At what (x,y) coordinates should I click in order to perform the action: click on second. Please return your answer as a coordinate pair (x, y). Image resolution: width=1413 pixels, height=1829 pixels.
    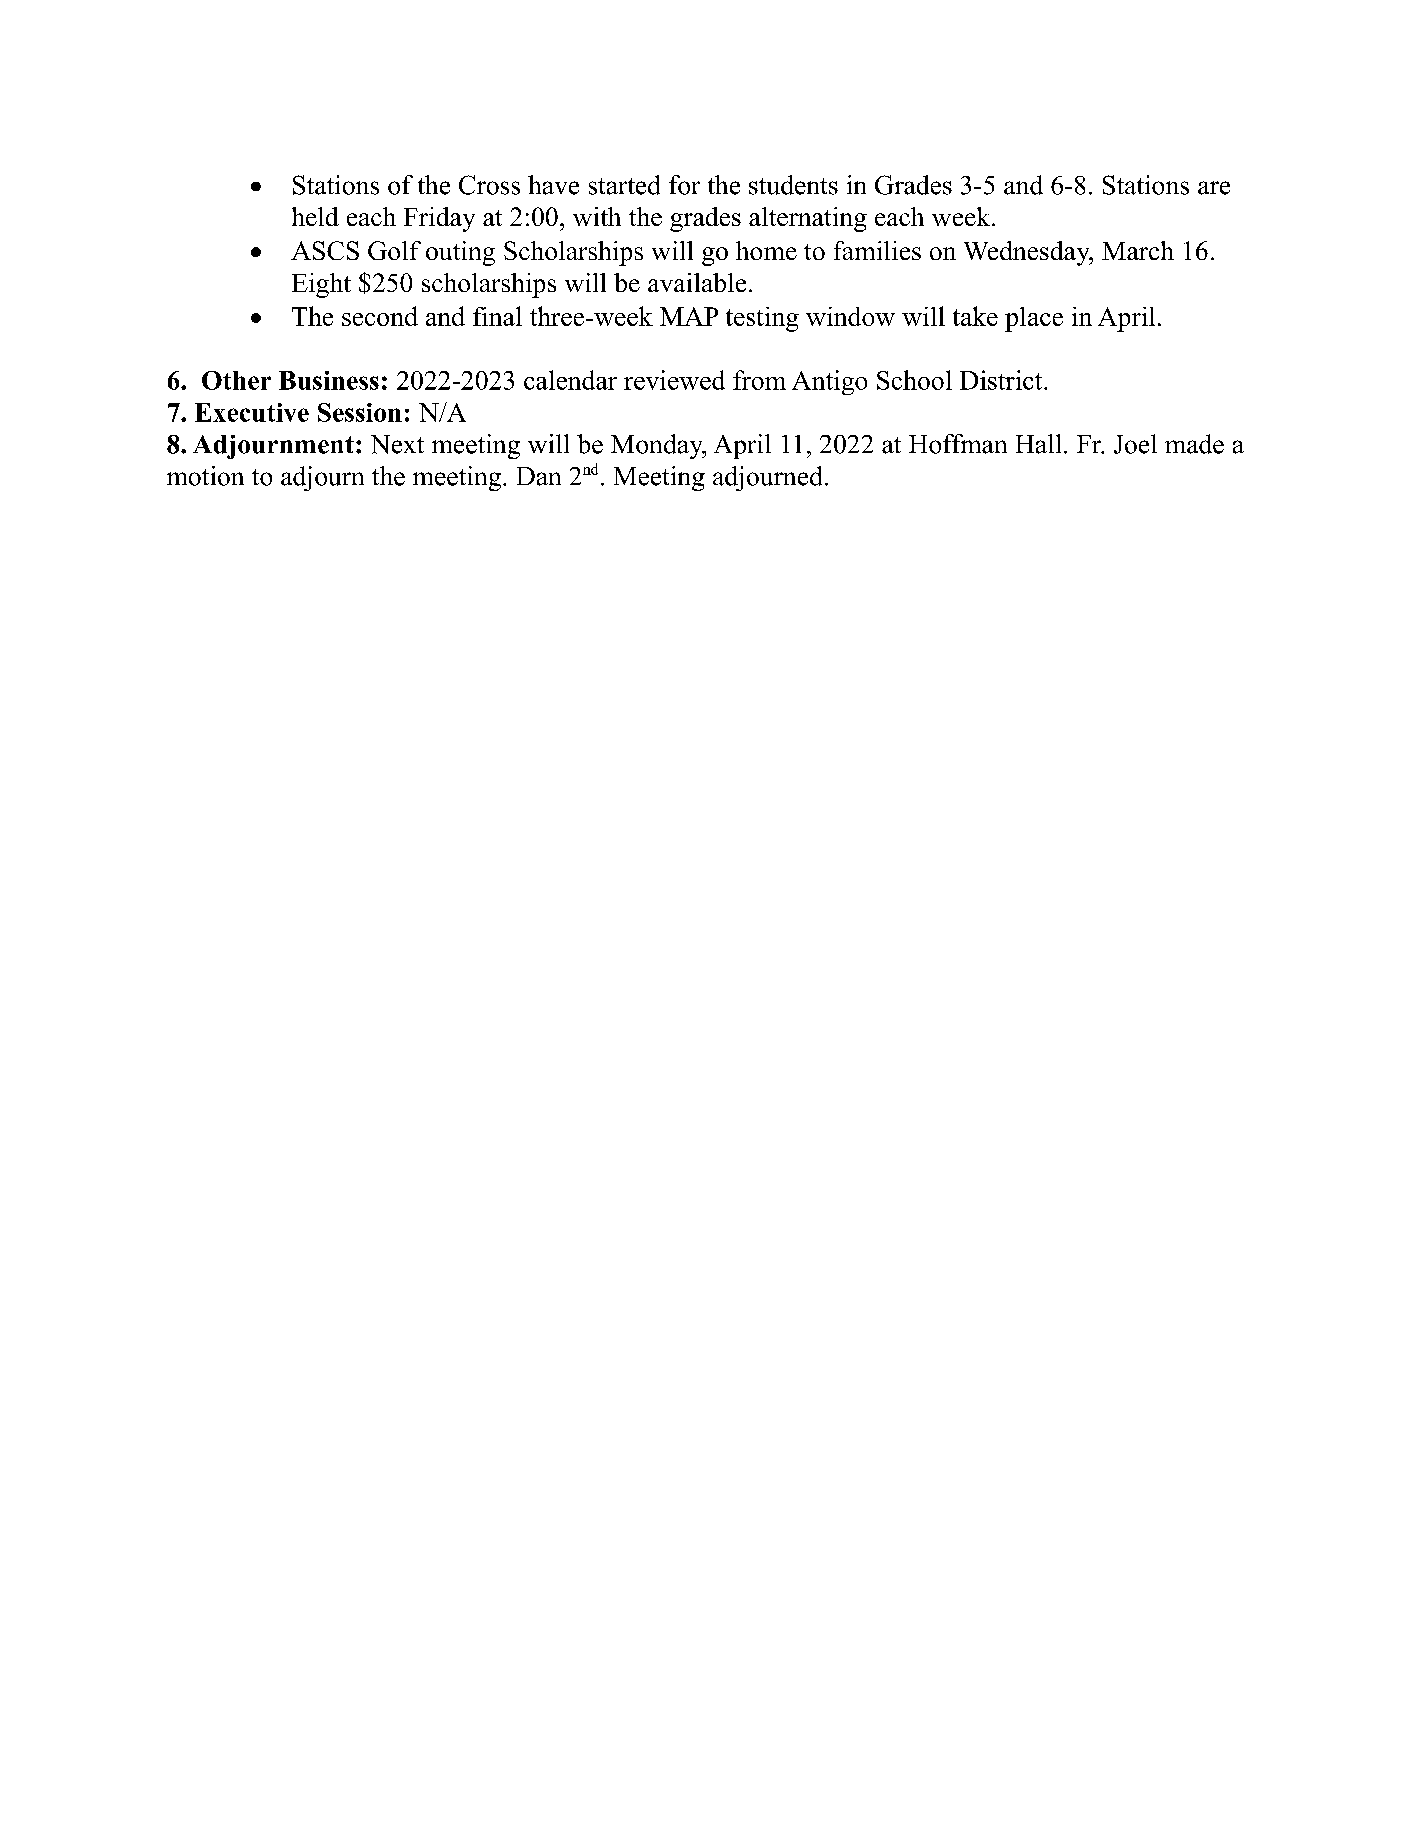
    Looking at the image, I should click on (380, 316).
